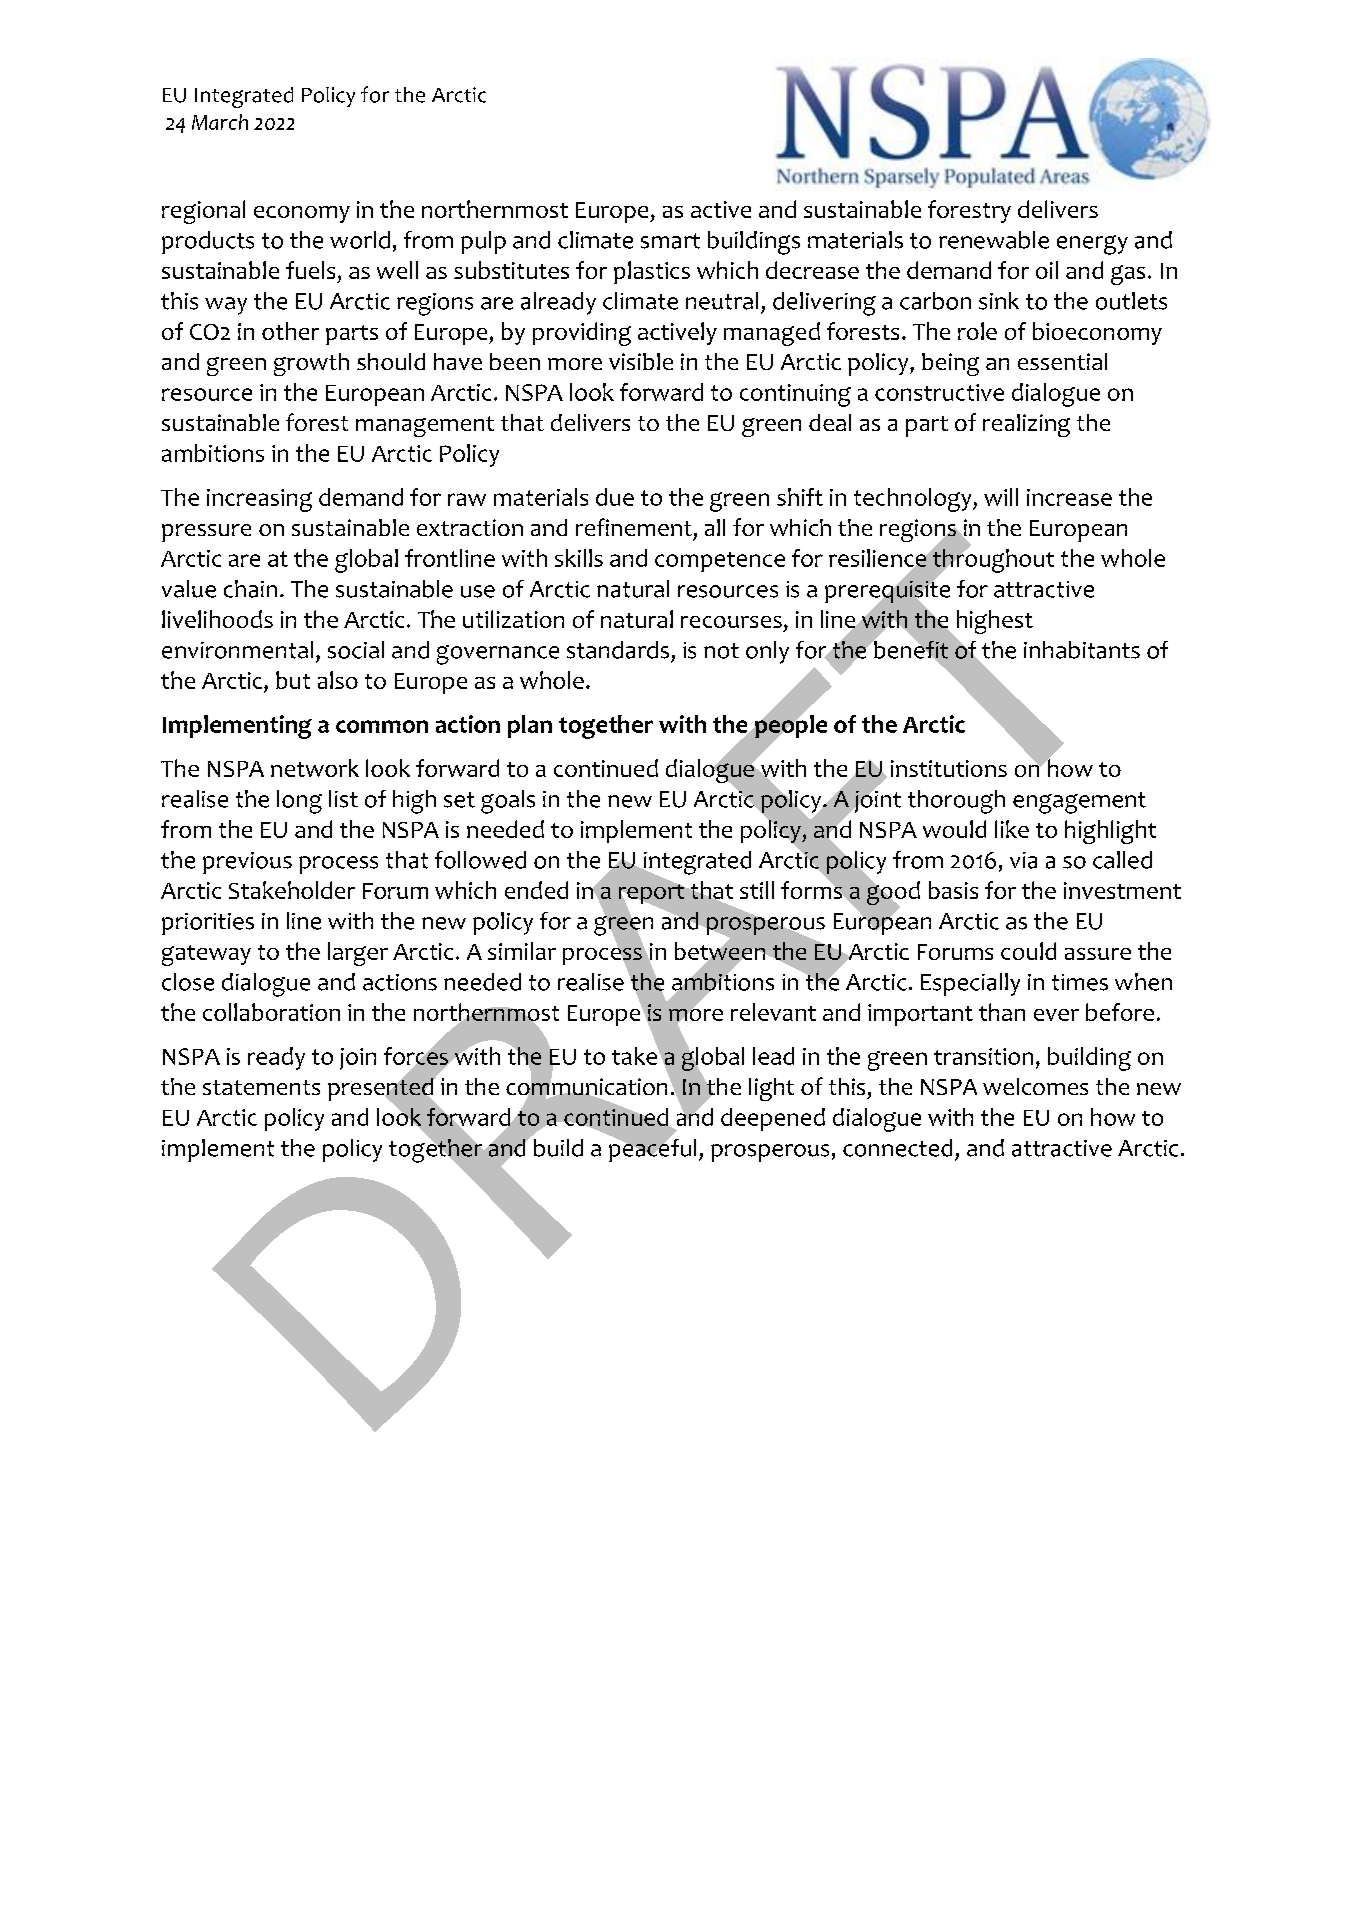 The height and width of the document is (1911, 1352). What do you see at coordinates (994, 240) in the document?
I see `renewable` at bounding box center [994, 240].
